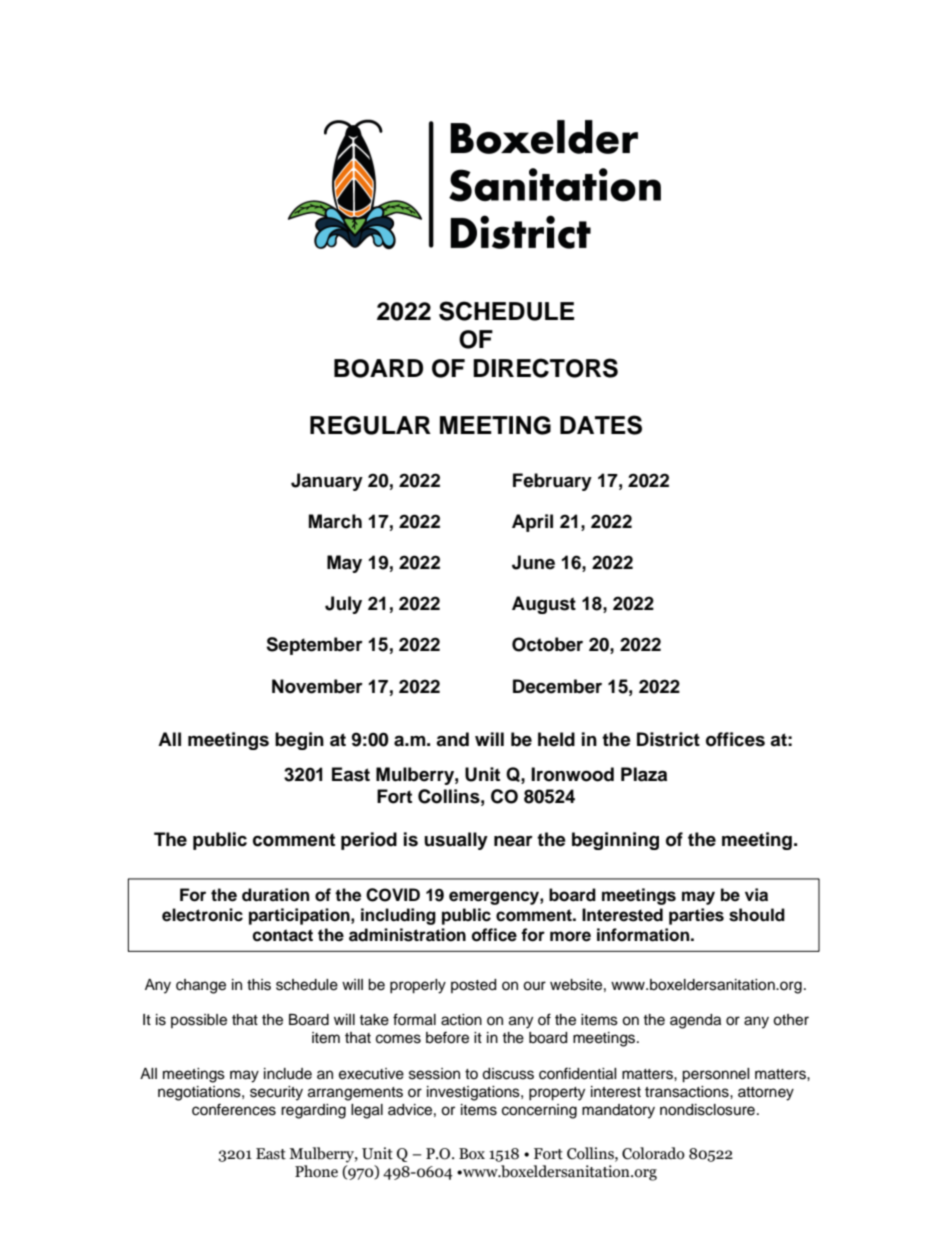 The image size is (952, 1233). I want to click on via, so click(756, 895).
